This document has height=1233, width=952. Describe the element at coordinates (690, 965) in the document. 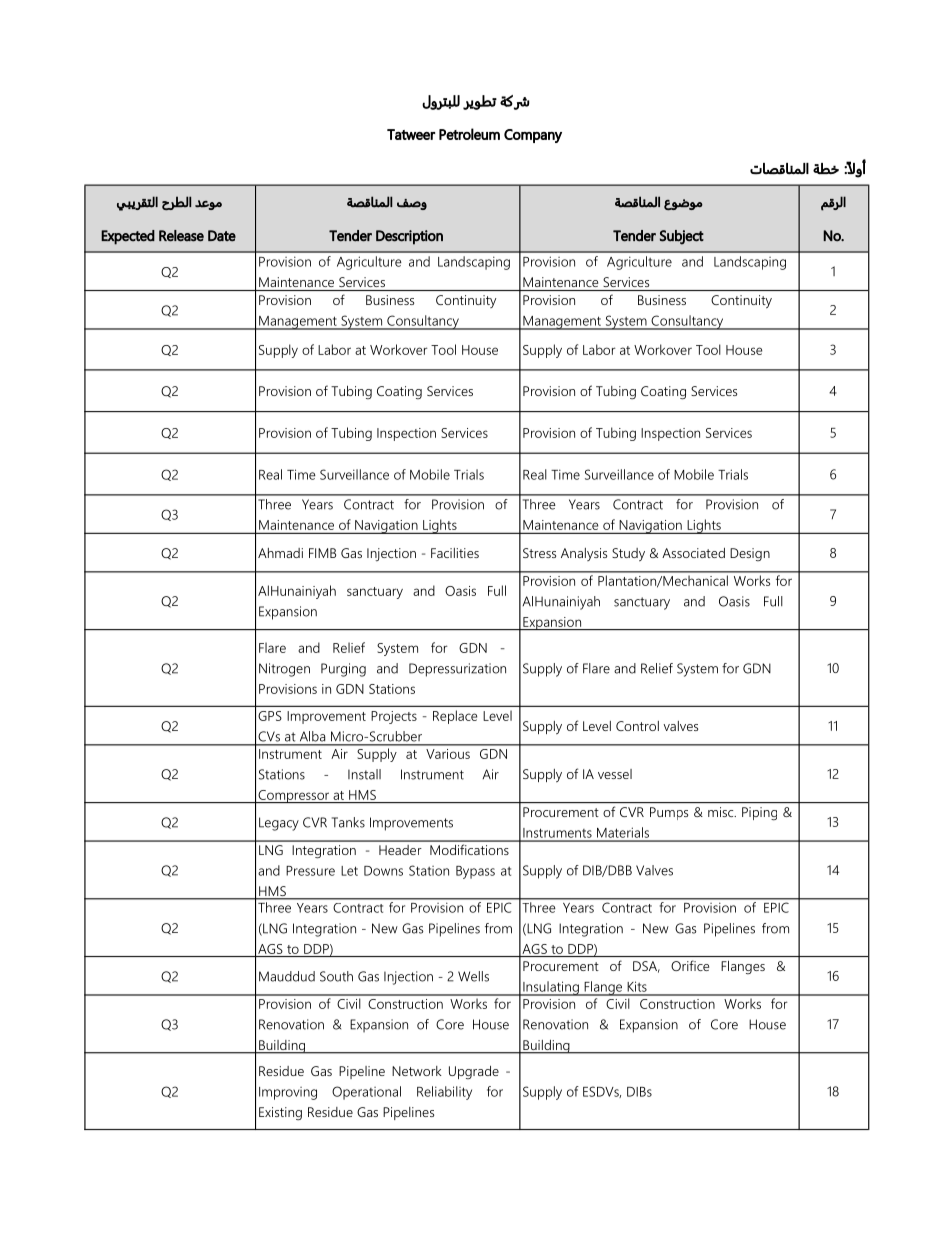

I see `Orifice` at that location.
